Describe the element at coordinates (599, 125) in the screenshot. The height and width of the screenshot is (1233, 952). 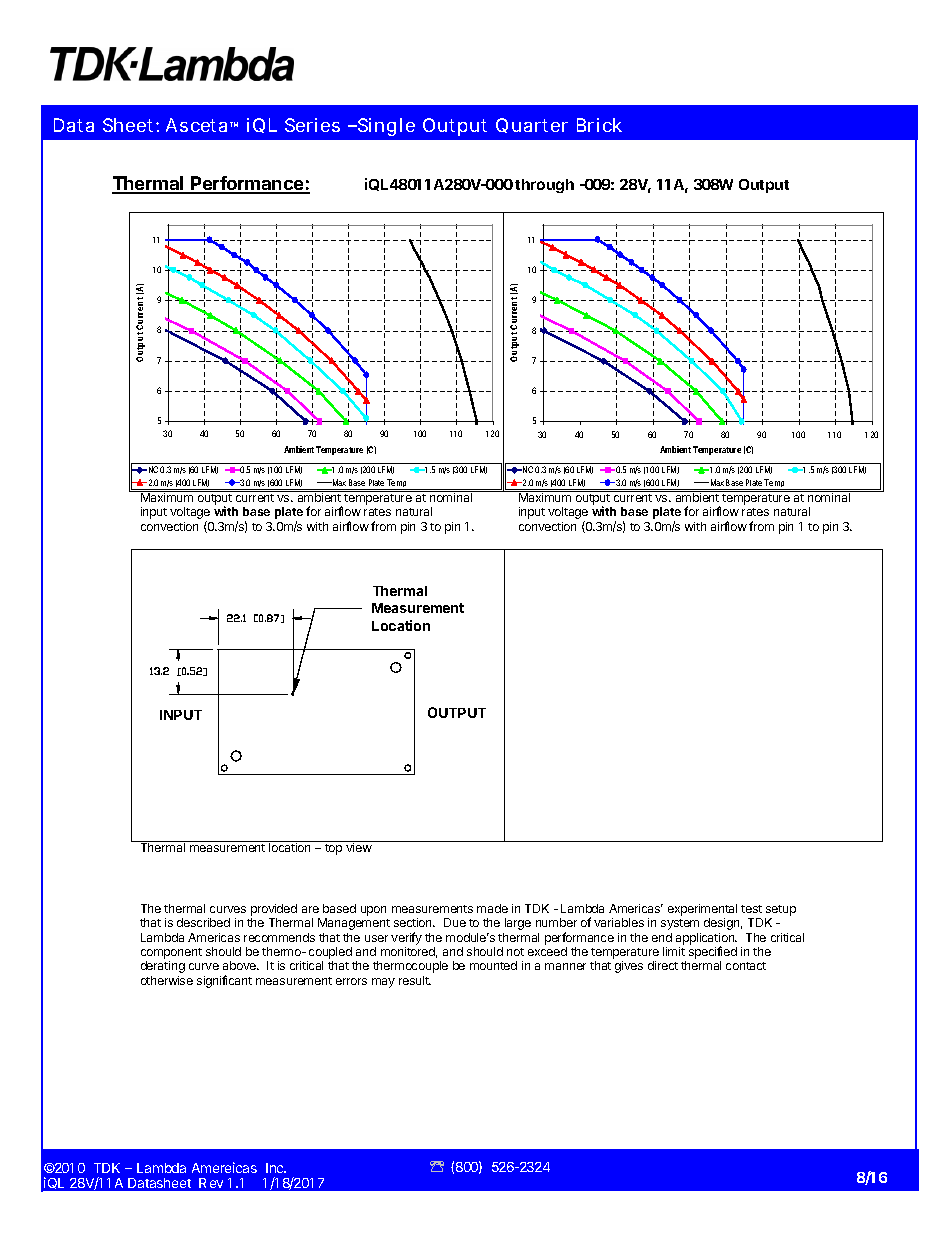
I see `Brick` at that location.
